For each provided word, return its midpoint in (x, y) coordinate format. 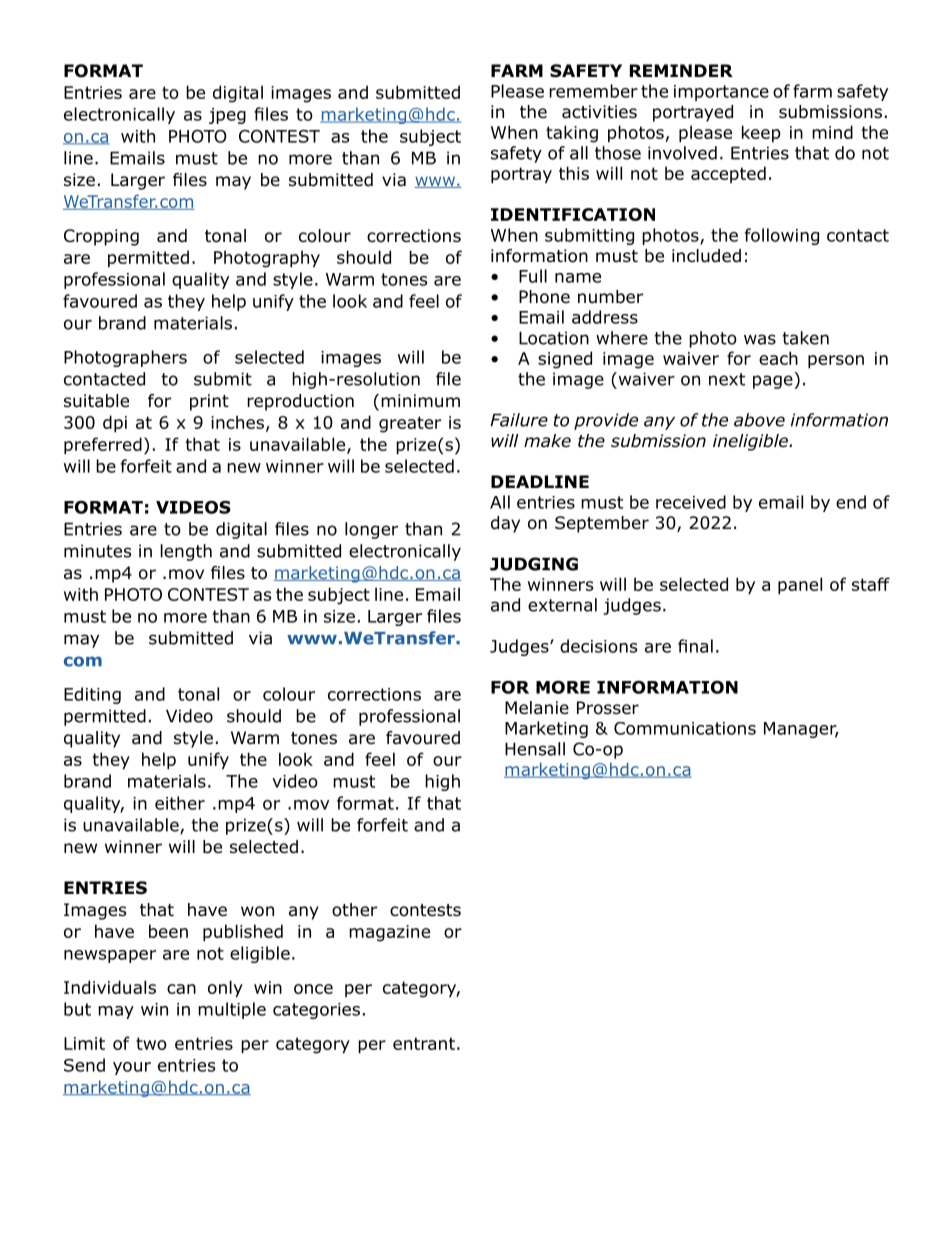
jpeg (227, 116)
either (180, 803)
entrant (424, 1043)
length (186, 552)
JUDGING (534, 564)
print (209, 402)
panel (800, 585)
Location (554, 338)
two (151, 1043)
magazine (389, 933)
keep (761, 133)
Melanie (537, 708)
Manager (801, 730)
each (778, 358)
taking (572, 134)
